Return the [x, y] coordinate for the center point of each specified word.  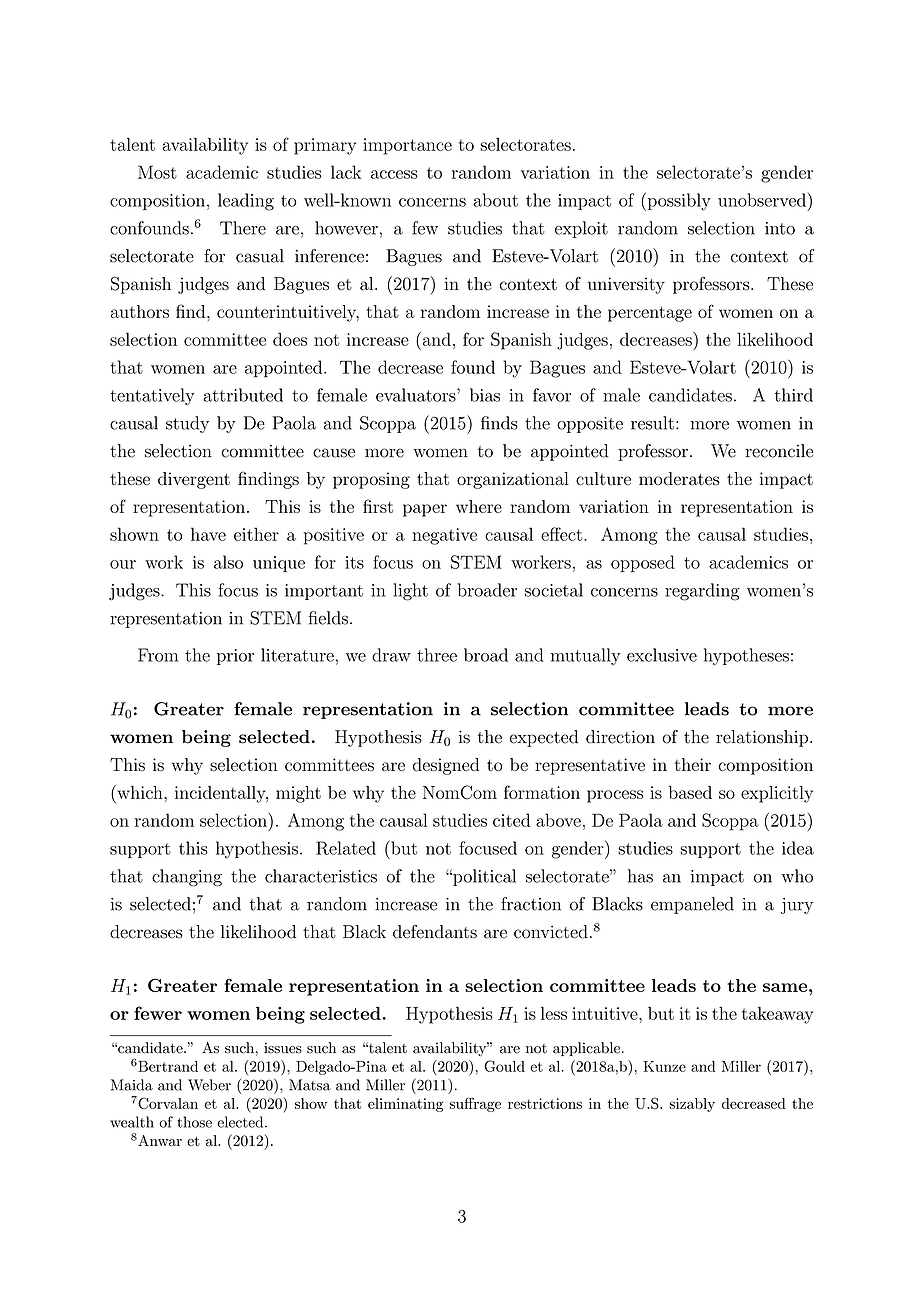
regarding [702, 592]
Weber [209, 1085]
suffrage [475, 1104]
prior [235, 657]
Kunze [664, 1066]
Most [157, 172]
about [495, 200]
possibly [678, 201]
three [437, 655]
